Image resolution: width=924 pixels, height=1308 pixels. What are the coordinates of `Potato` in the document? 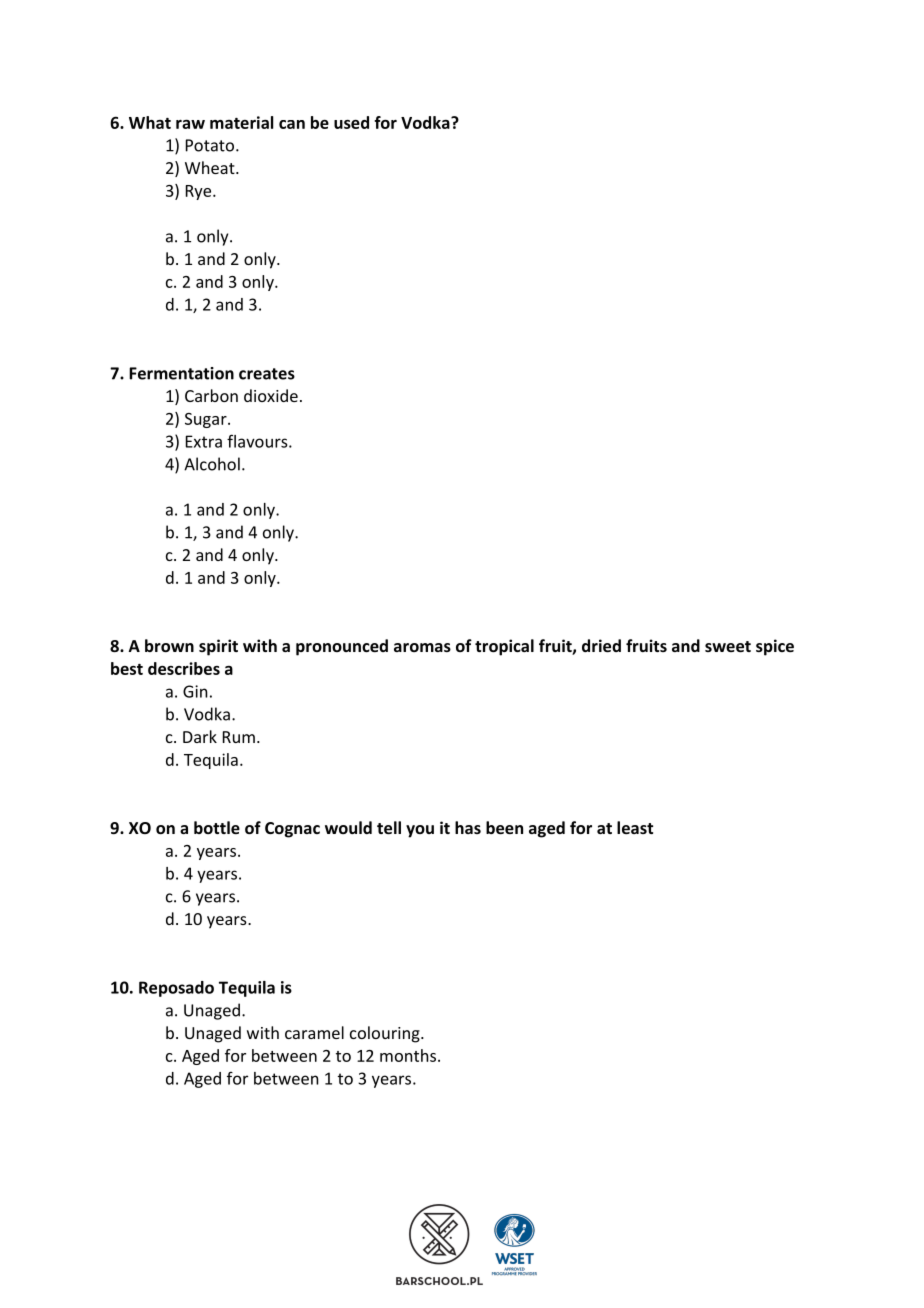 It's located at (211, 145).
